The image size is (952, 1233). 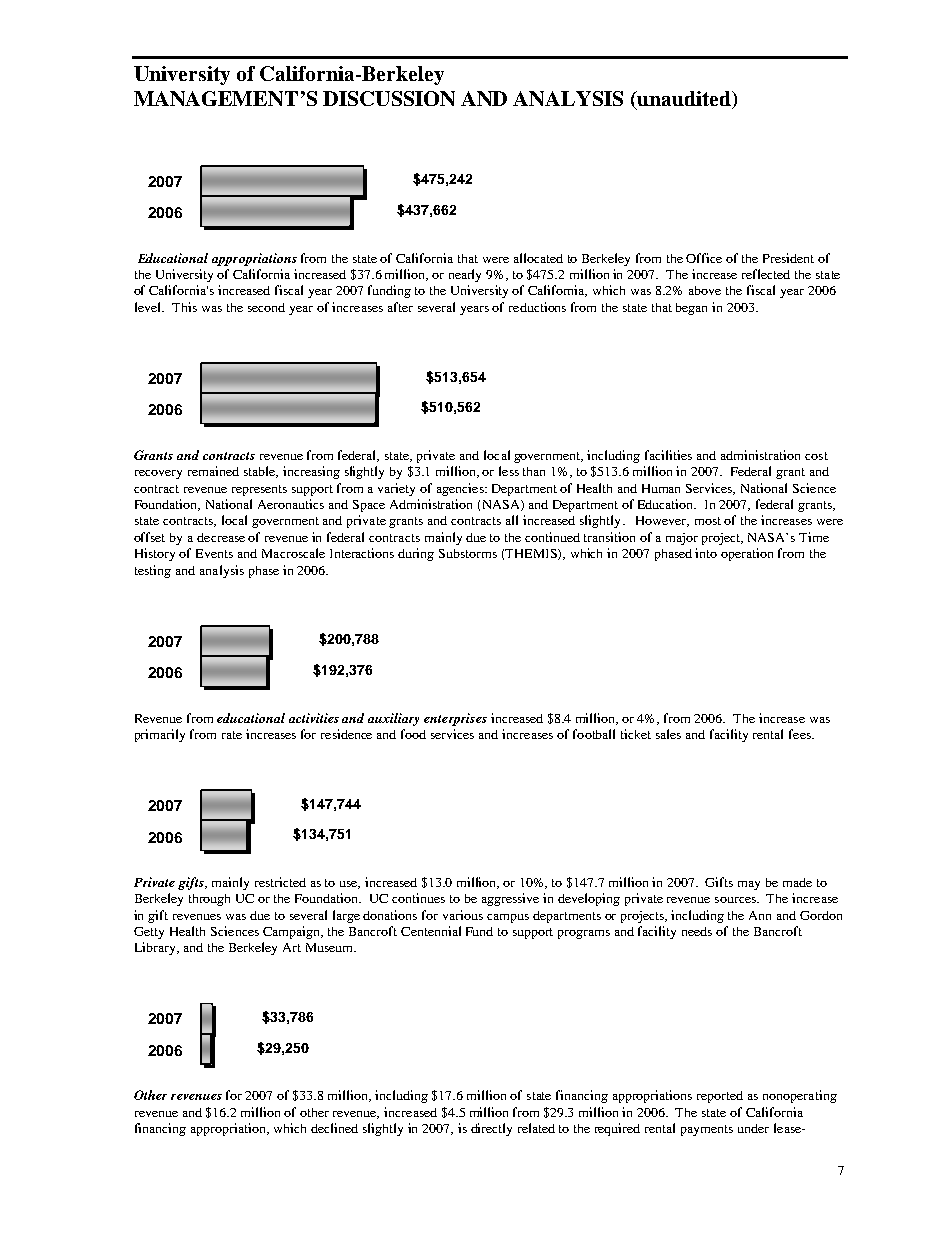 I want to click on allocated, so click(x=538, y=258).
